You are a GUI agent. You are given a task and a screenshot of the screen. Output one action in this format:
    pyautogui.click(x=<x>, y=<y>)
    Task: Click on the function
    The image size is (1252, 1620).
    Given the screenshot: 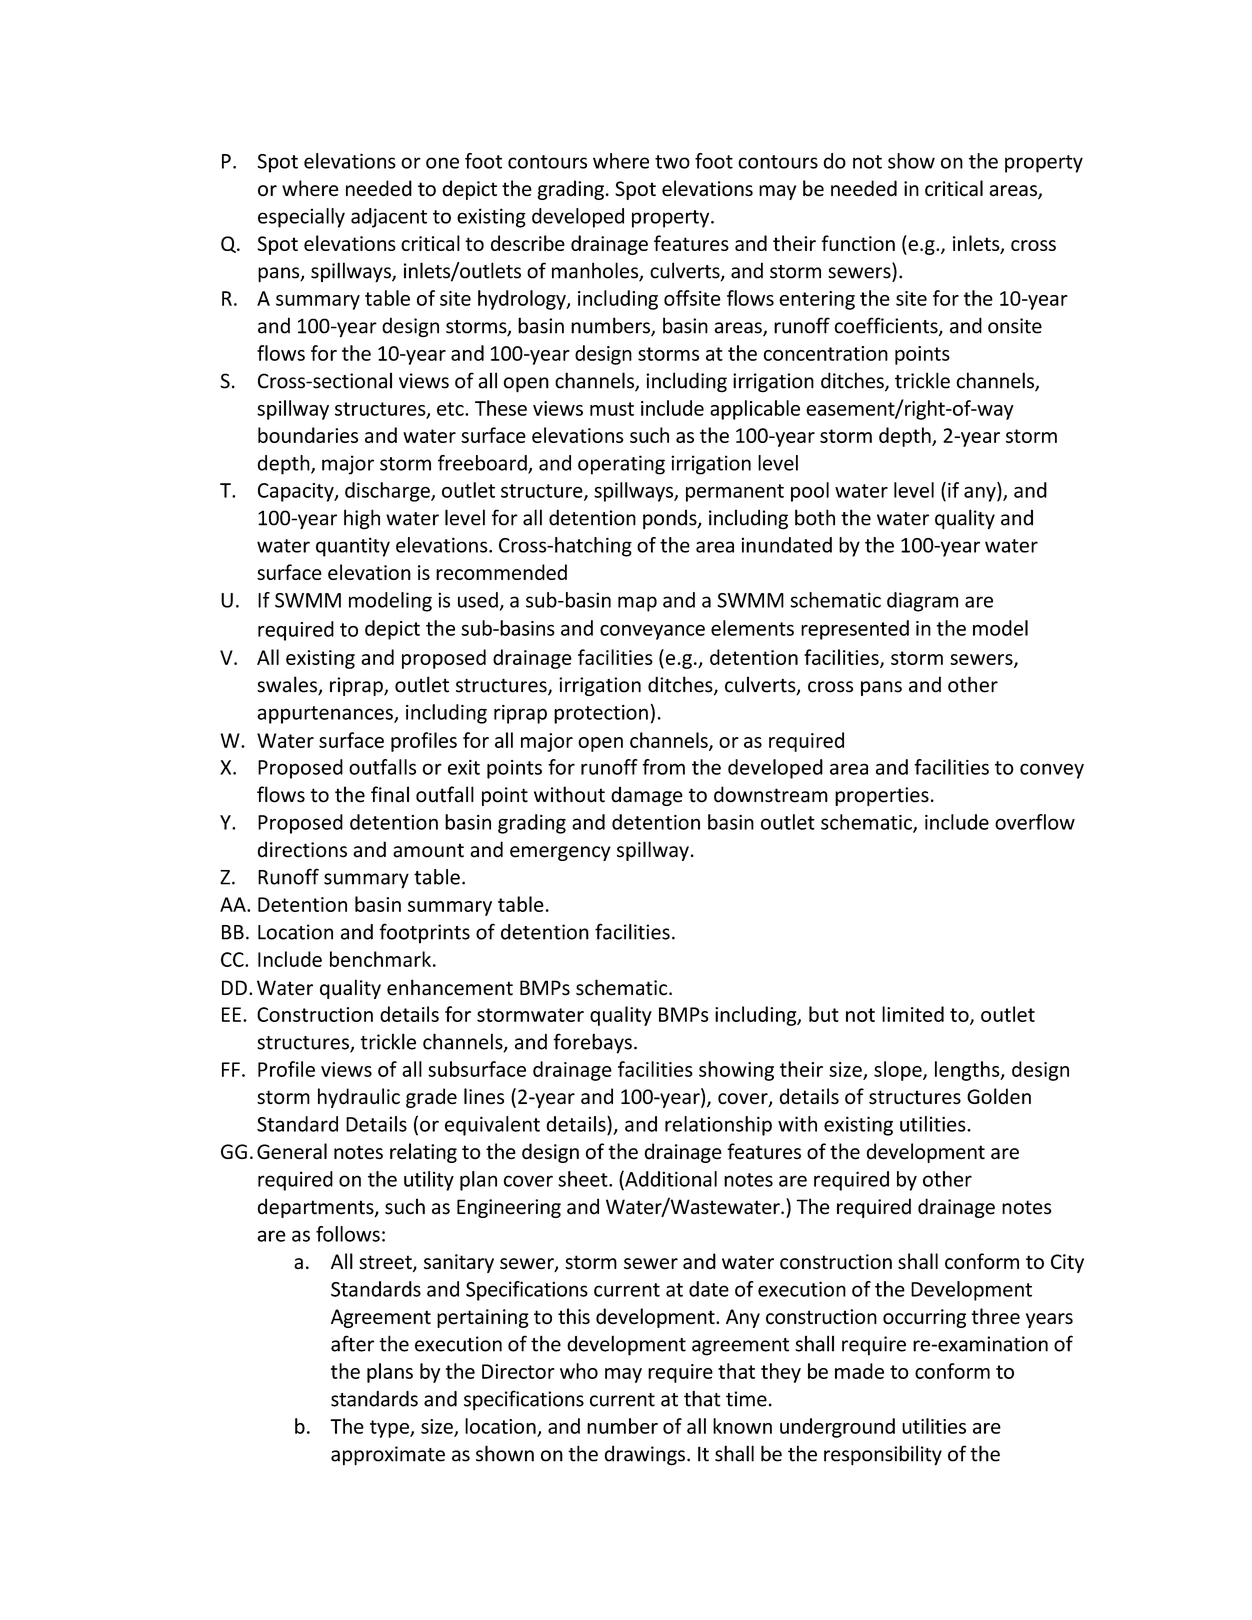 What is the action you would take?
    pyautogui.click(x=858, y=243)
